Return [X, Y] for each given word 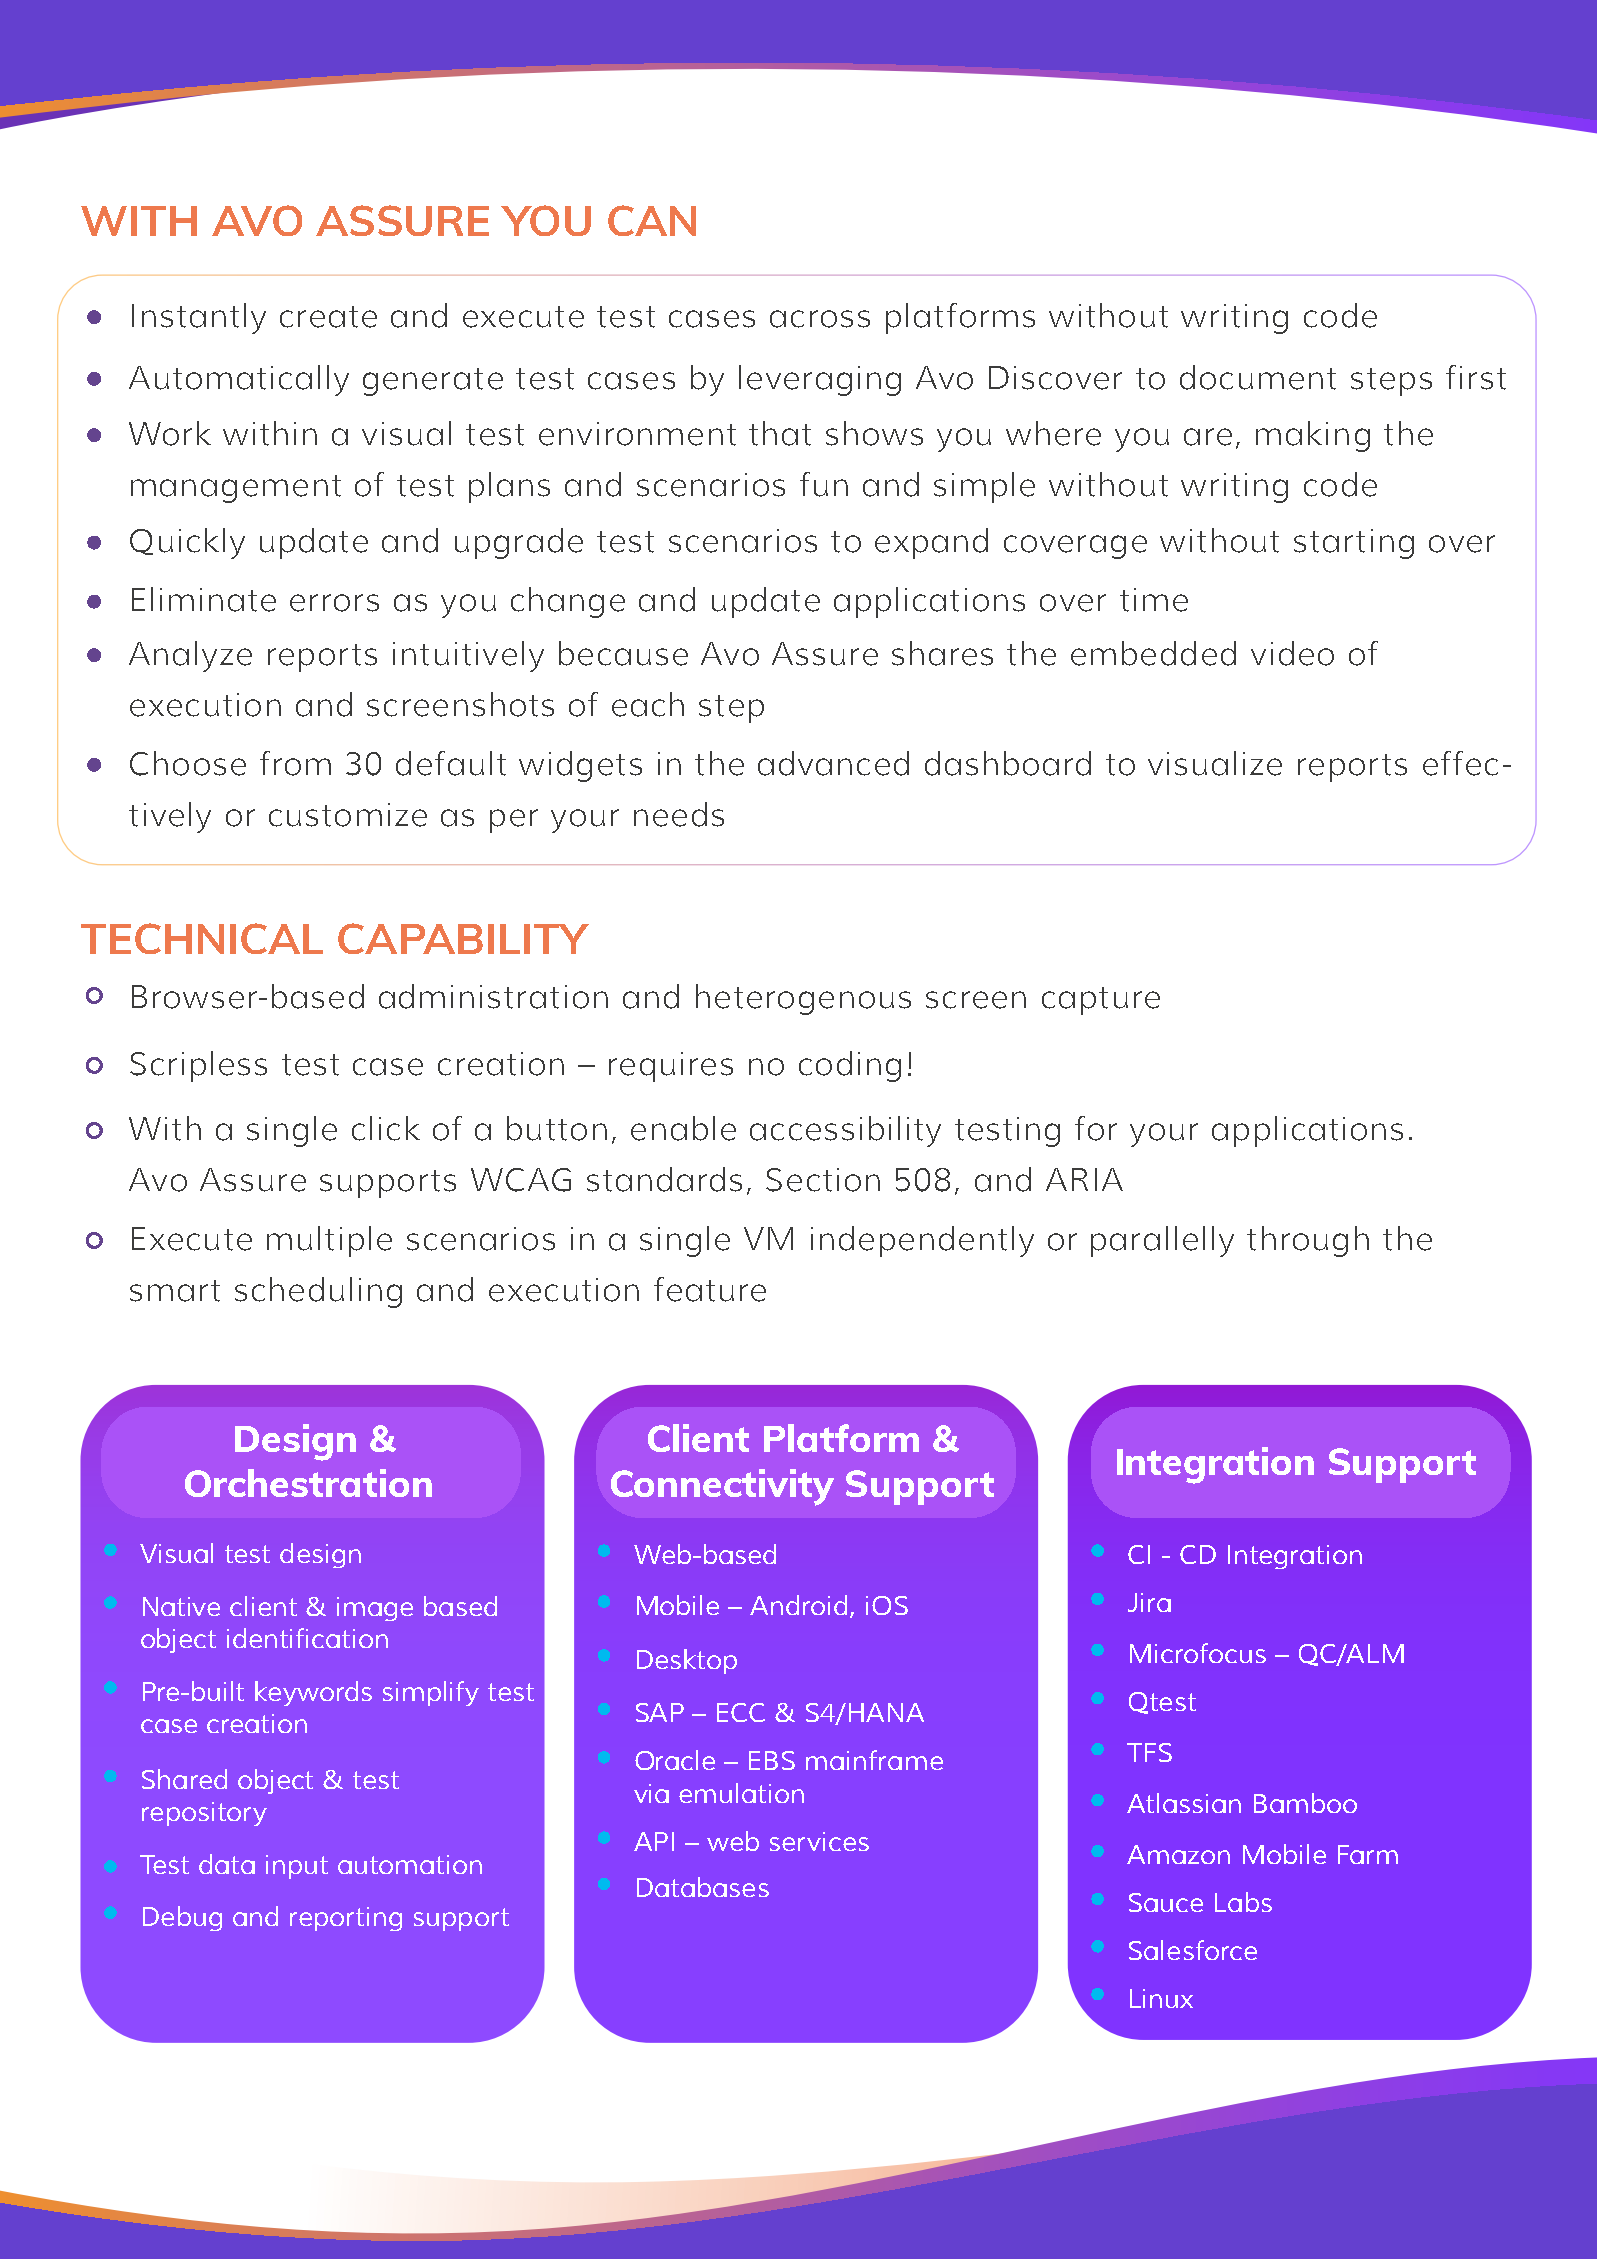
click [386, 1128]
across [820, 319]
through [1308, 1241]
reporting [346, 1919]
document [1258, 377]
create [328, 317]
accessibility [845, 1131]
